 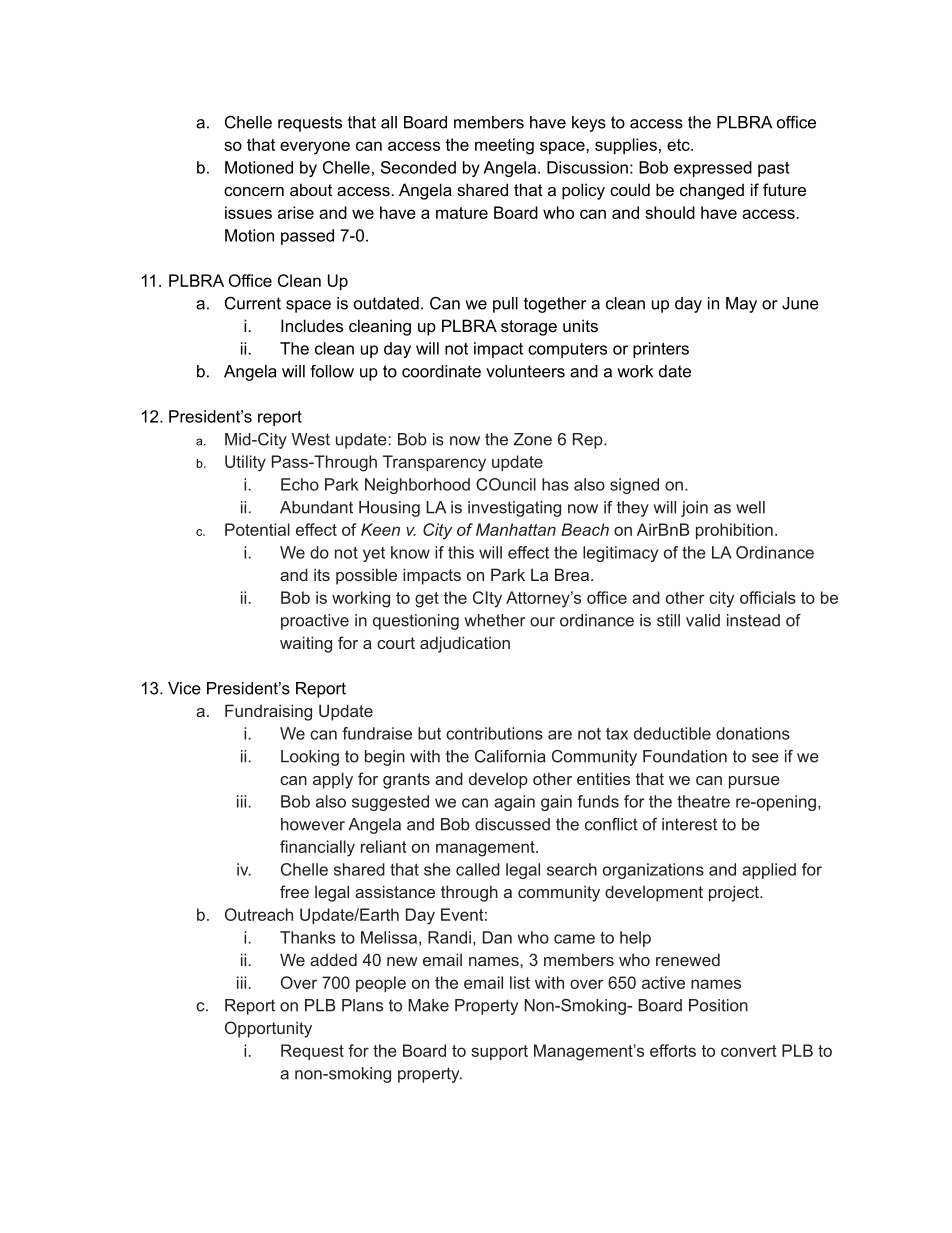 What do you see at coordinates (514, 509) in the image?
I see `investigating` at bounding box center [514, 509].
